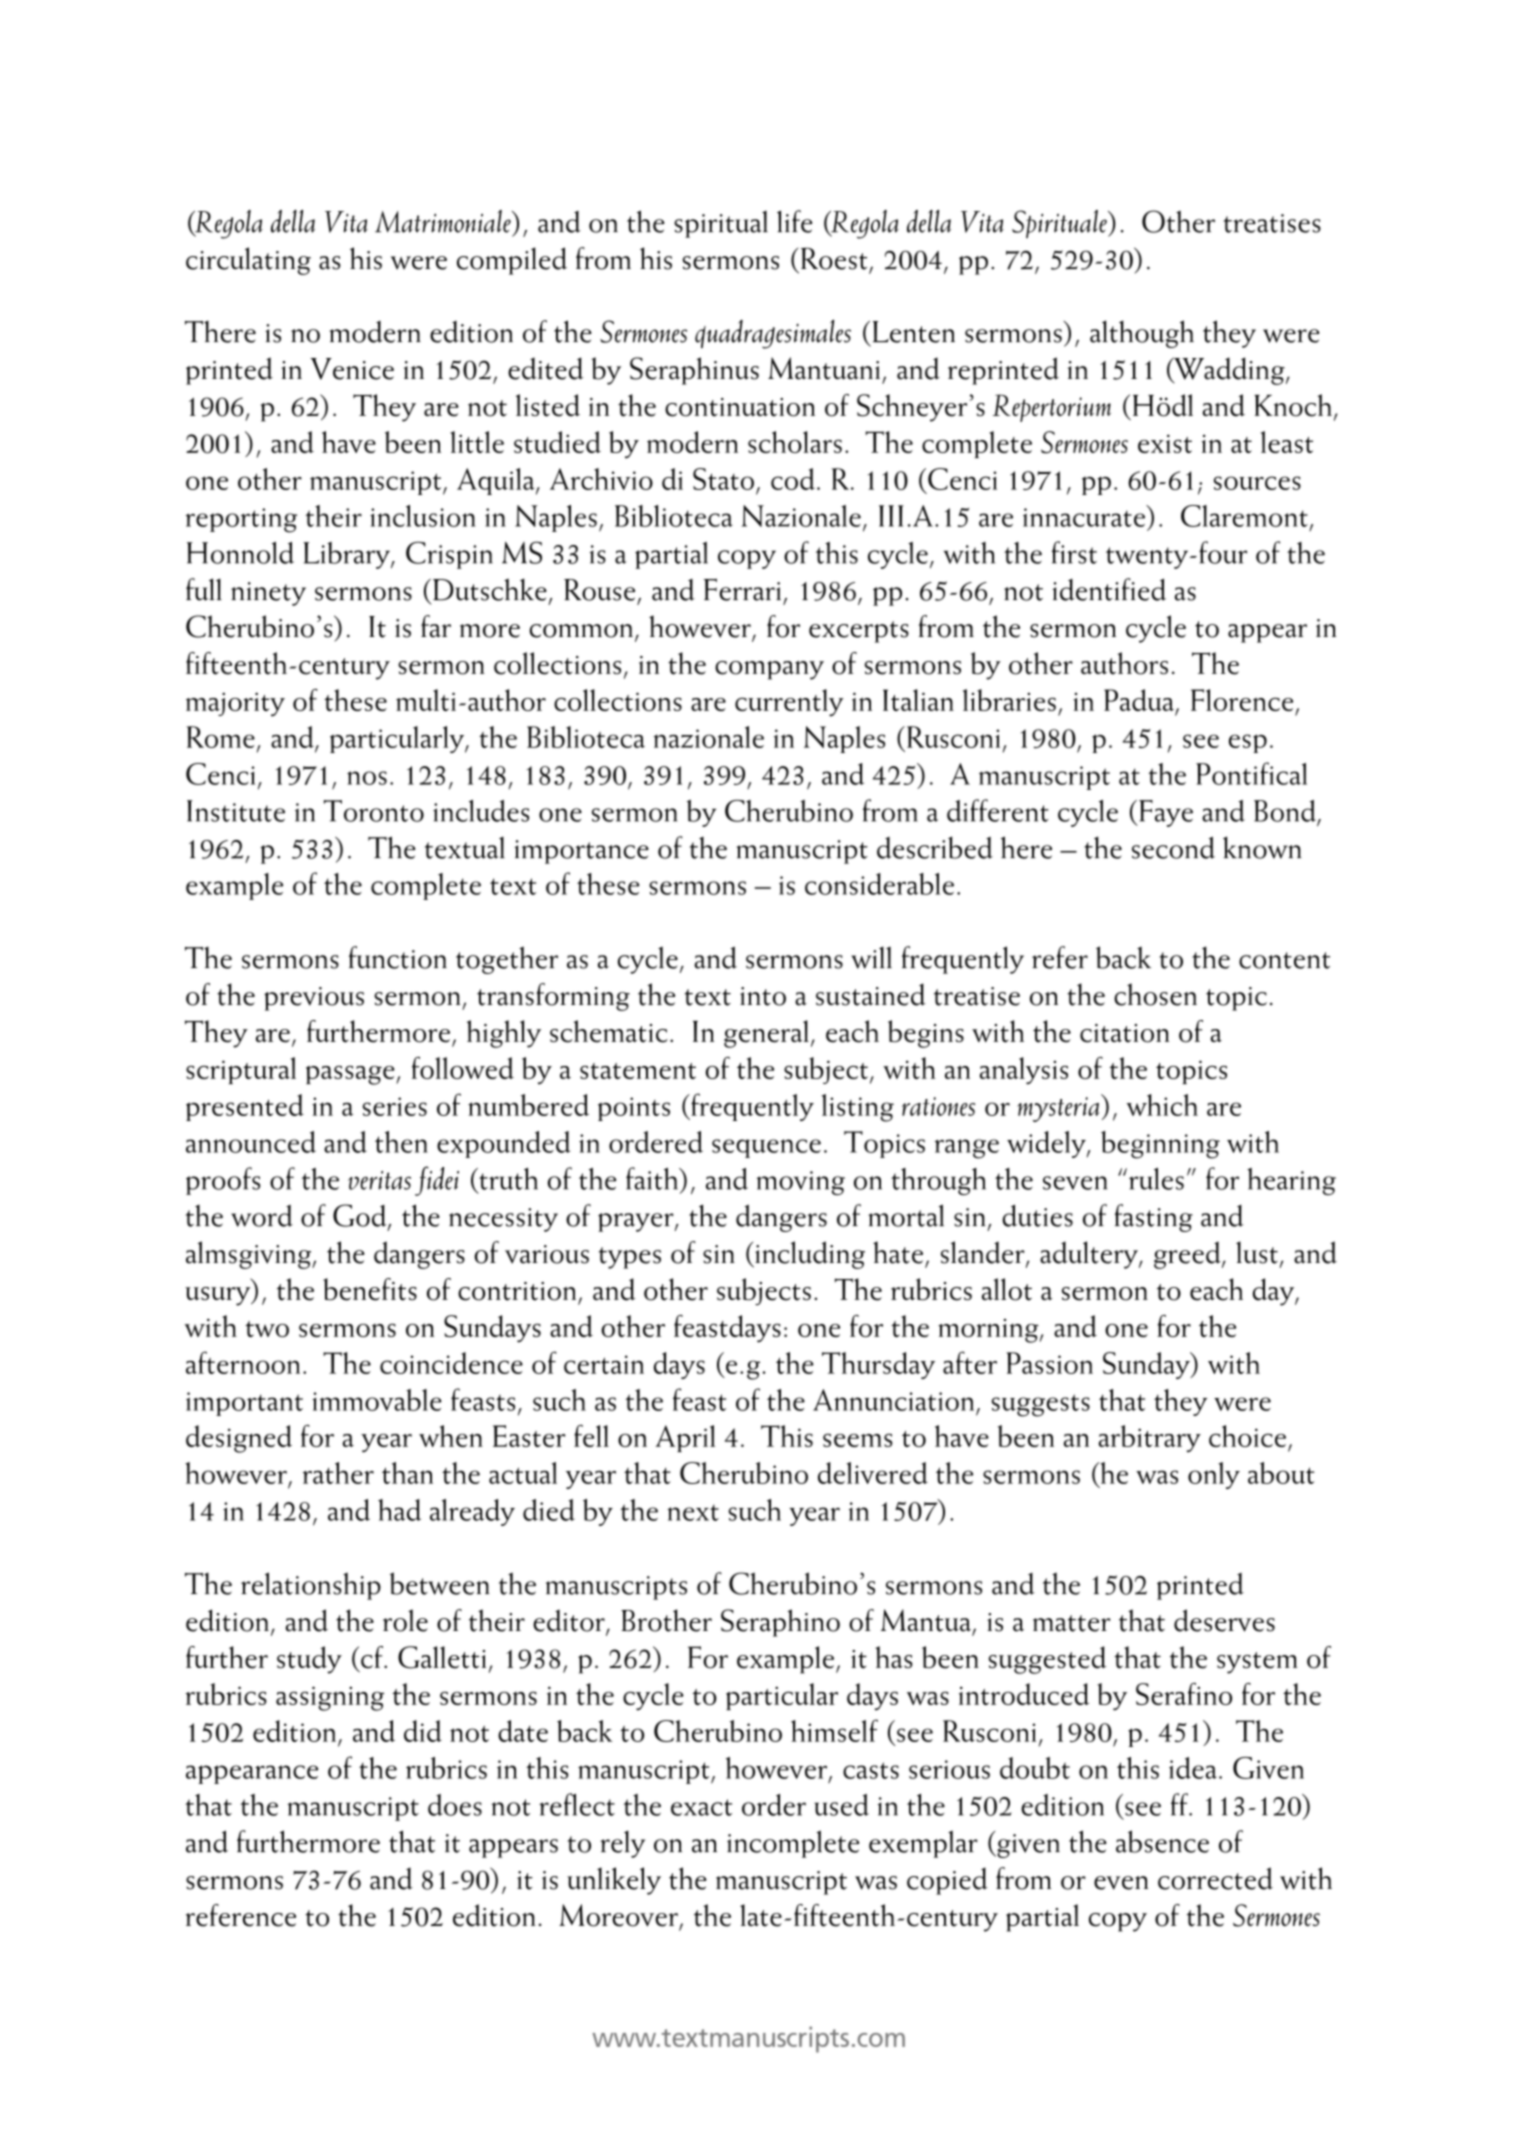 The width and height of the image is (1524, 2155). I want to click on general, so click(766, 1034).
